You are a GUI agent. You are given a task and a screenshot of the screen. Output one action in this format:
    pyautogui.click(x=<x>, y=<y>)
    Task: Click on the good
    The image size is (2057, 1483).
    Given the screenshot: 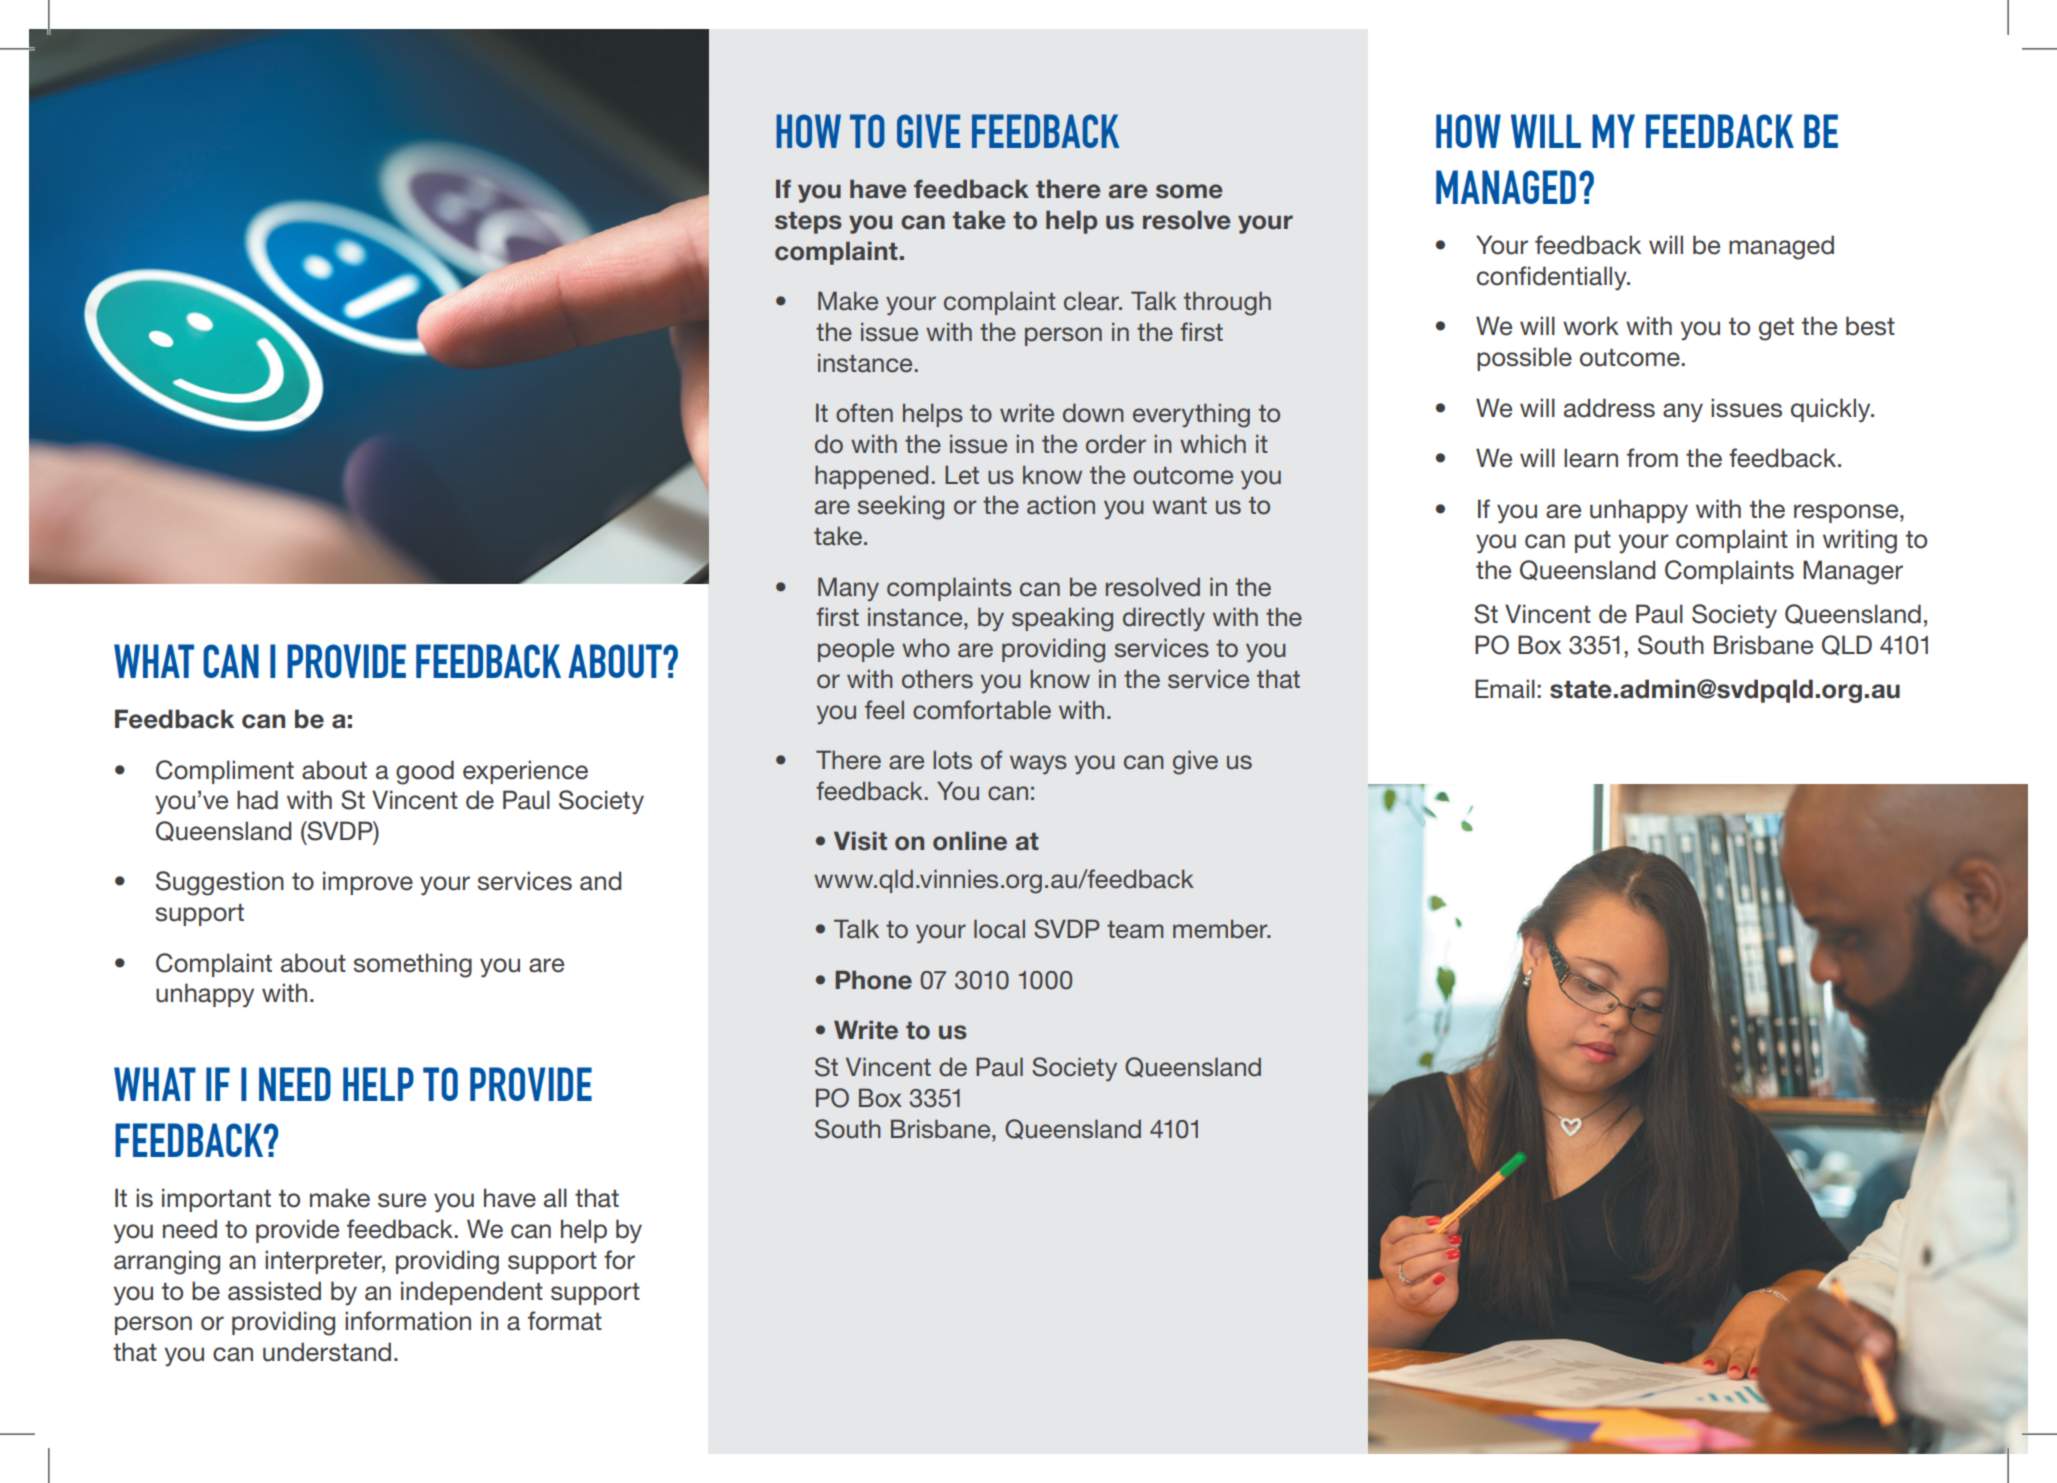 What is the action you would take?
    pyautogui.click(x=425, y=772)
